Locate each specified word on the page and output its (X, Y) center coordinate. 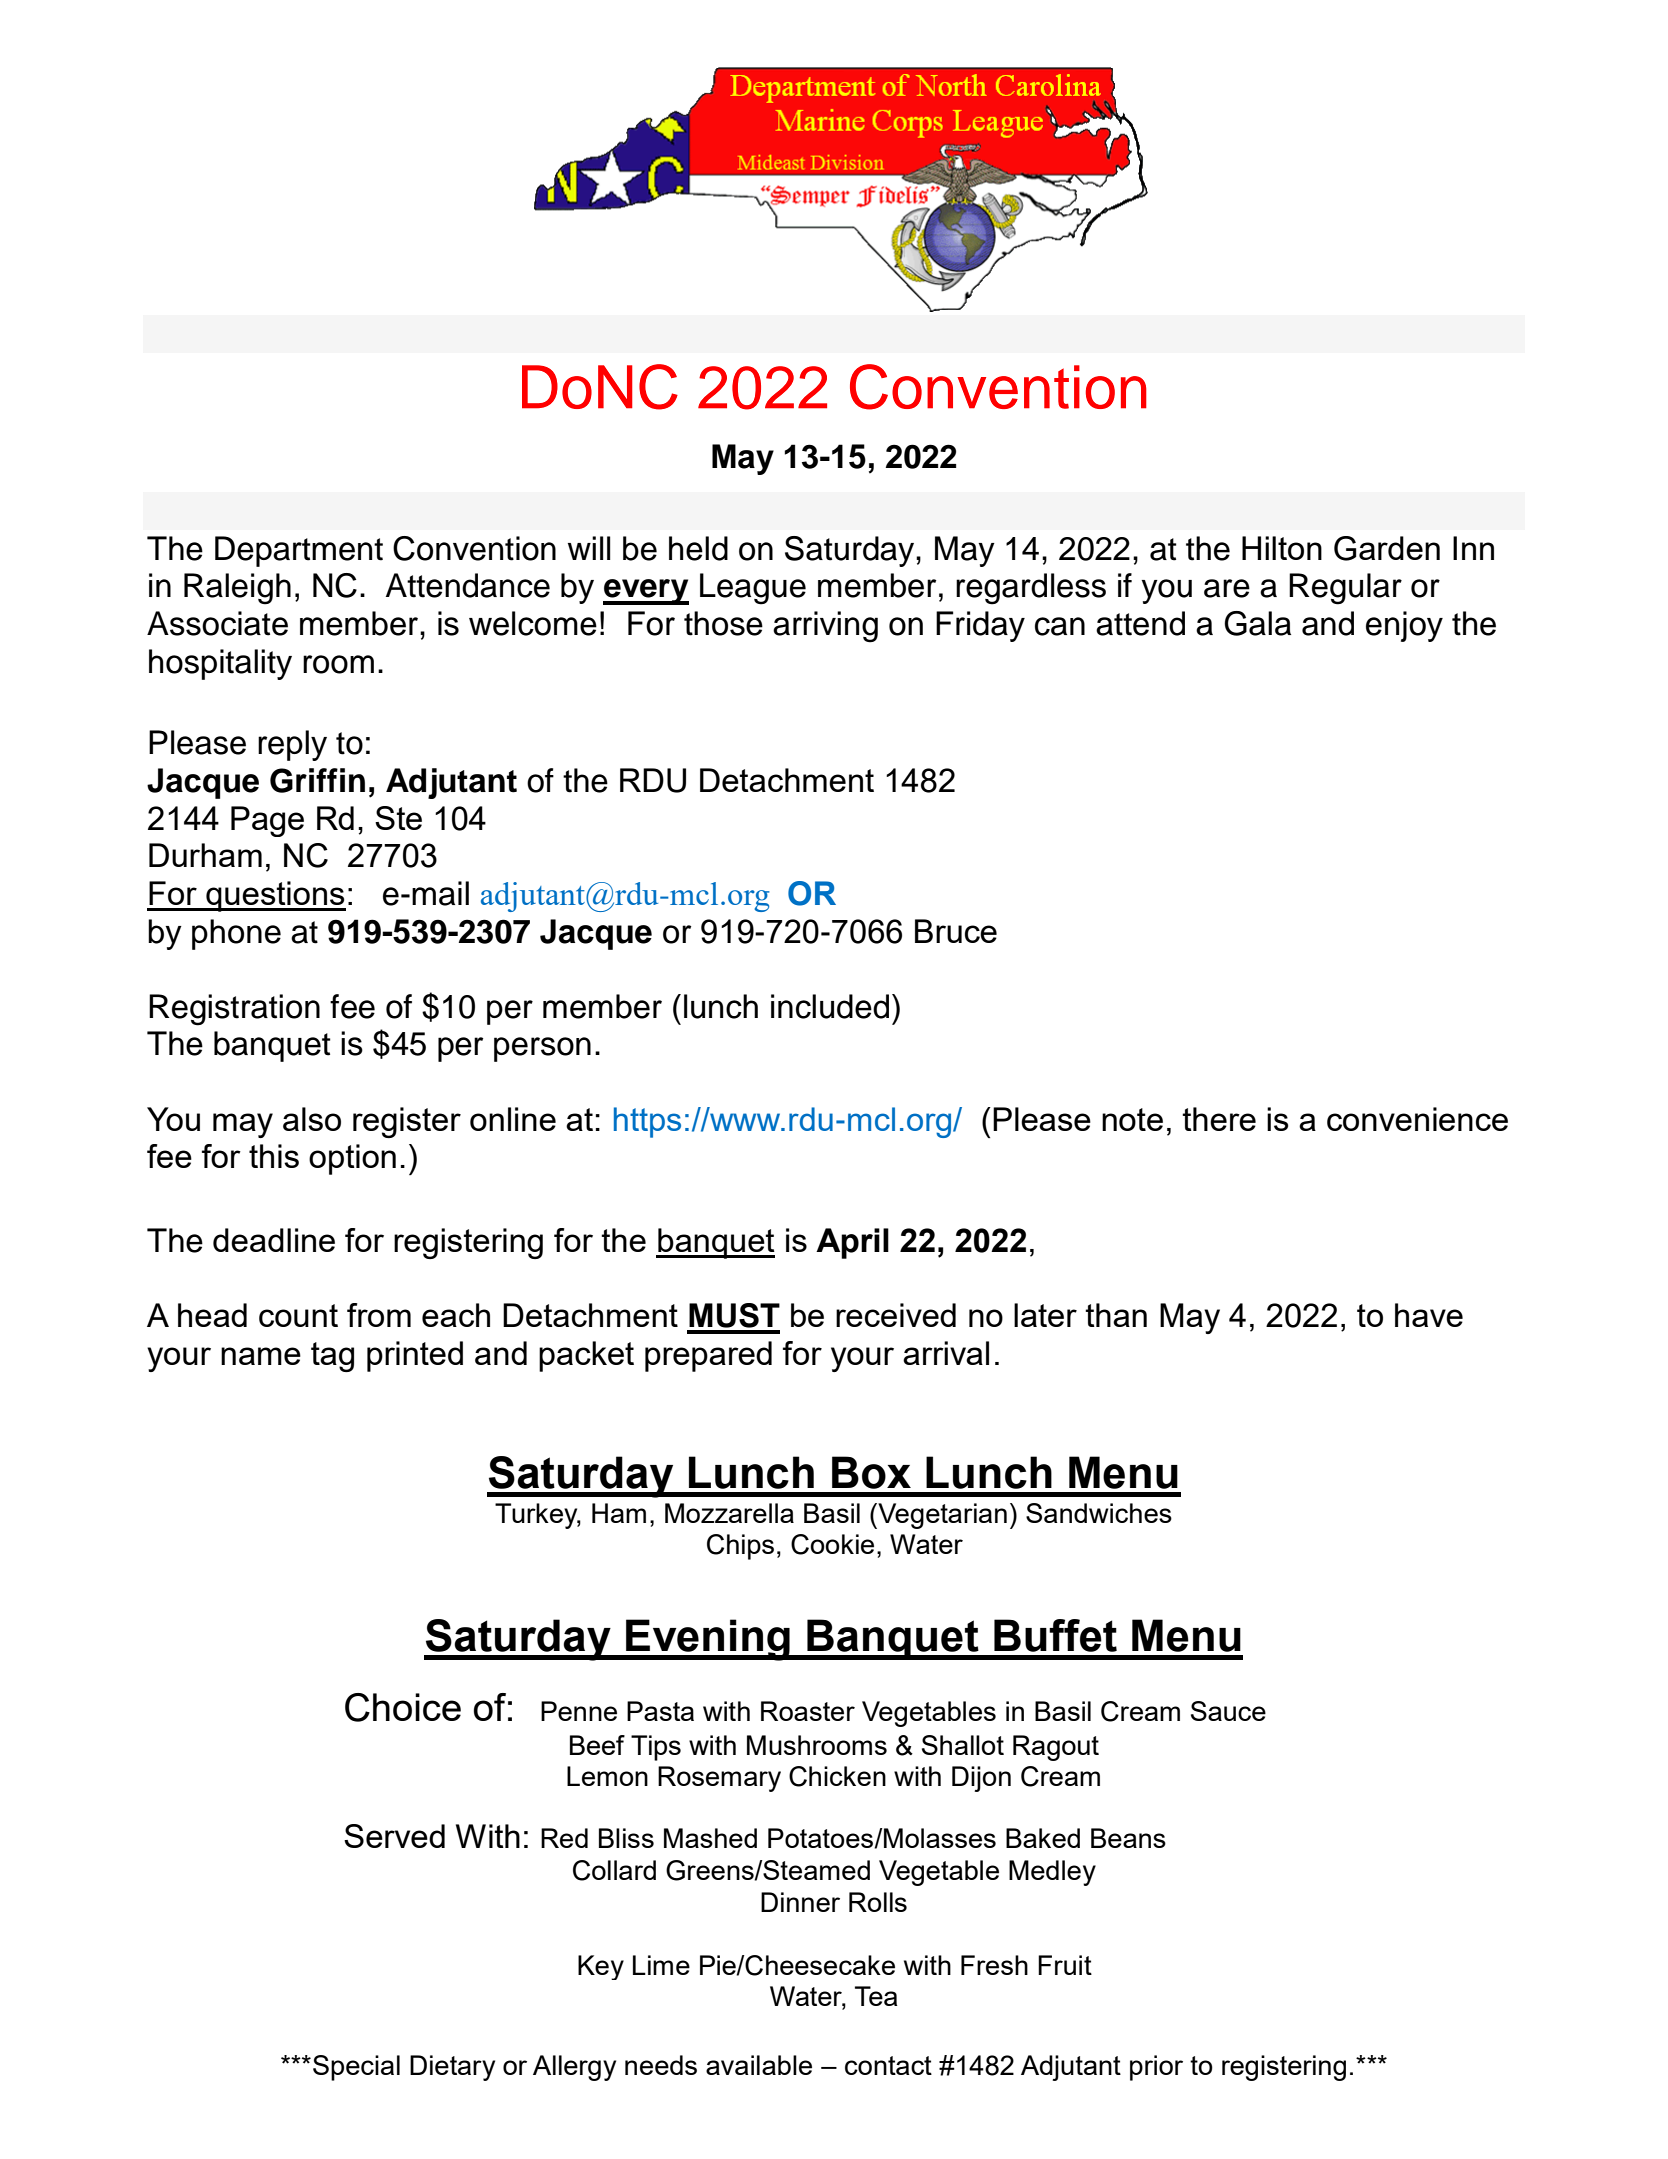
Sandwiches (1099, 1513)
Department (299, 551)
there (1219, 1119)
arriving (825, 627)
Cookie (832, 1544)
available (759, 2065)
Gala (1257, 623)
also (312, 1119)
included (830, 1006)
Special (356, 2068)
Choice (403, 1707)
